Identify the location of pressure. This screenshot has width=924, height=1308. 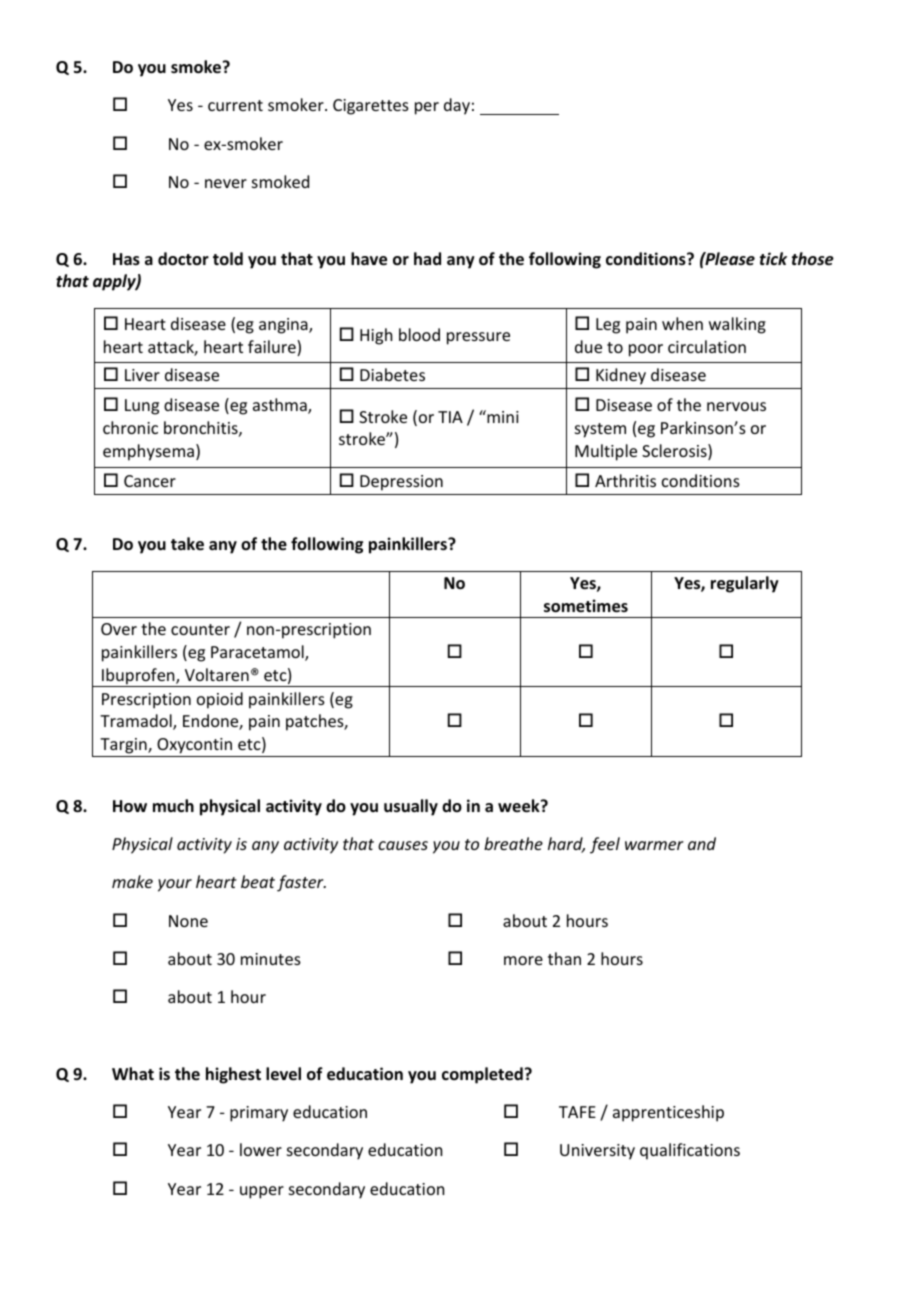
(478, 338).
